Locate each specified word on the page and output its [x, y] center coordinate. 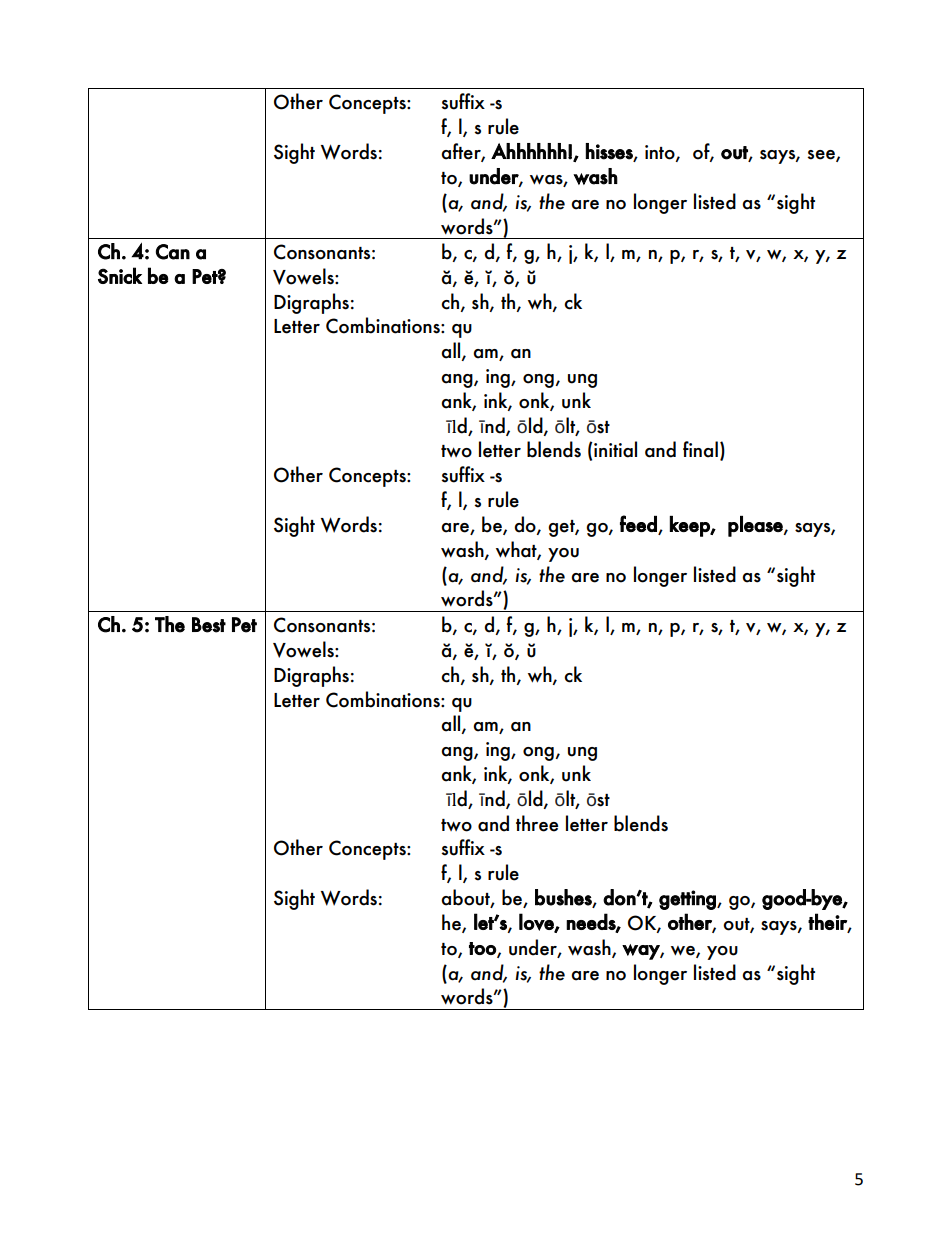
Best [209, 625]
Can [173, 252]
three [537, 823]
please [756, 526]
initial [615, 449]
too [483, 949]
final [700, 449]
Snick [120, 275]
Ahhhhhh [529, 151]
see [822, 156]
